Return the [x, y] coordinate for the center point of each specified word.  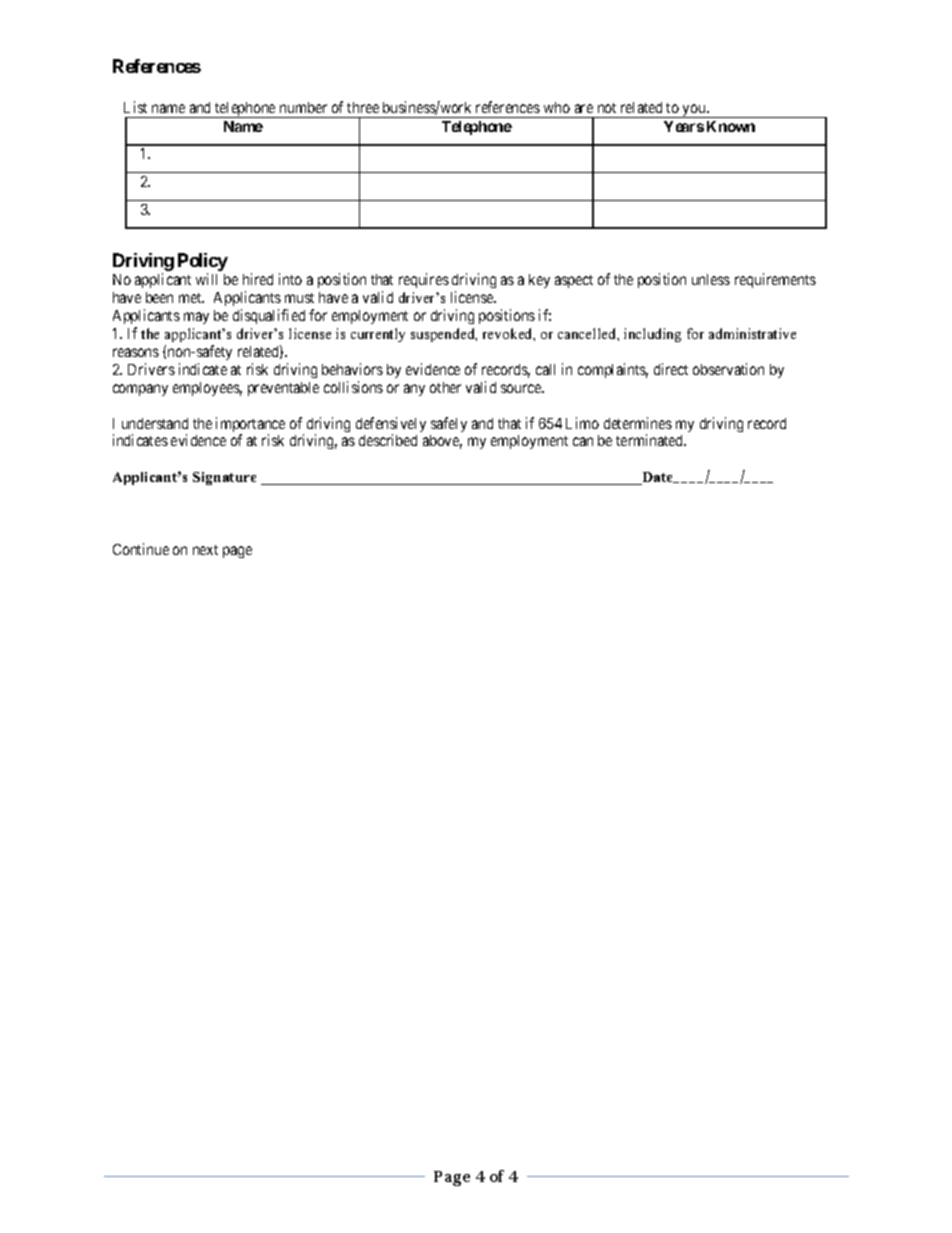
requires [424, 280]
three [363, 107]
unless [711, 279]
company [140, 390]
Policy [203, 263]
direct [671, 369]
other [445, 387]
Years [684, 126]
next [205, 550]
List [135, 107]
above [442, 442]
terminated [651, 440]
